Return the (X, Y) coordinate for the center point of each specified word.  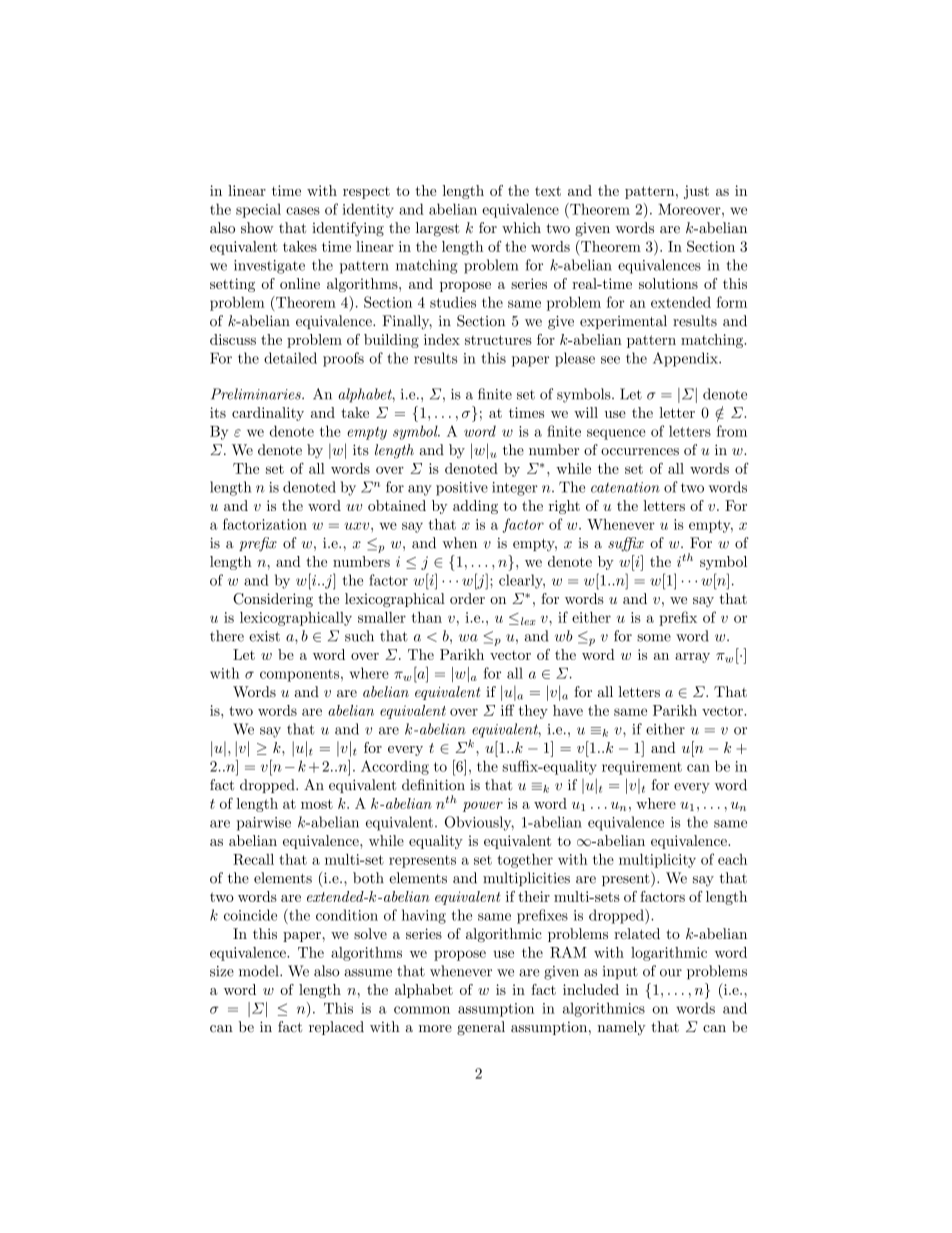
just (696, 192)
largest (438, 229)
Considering (273, 600)
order (467, 598)
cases (303, 211)
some (654, 638)
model (260, 971)
